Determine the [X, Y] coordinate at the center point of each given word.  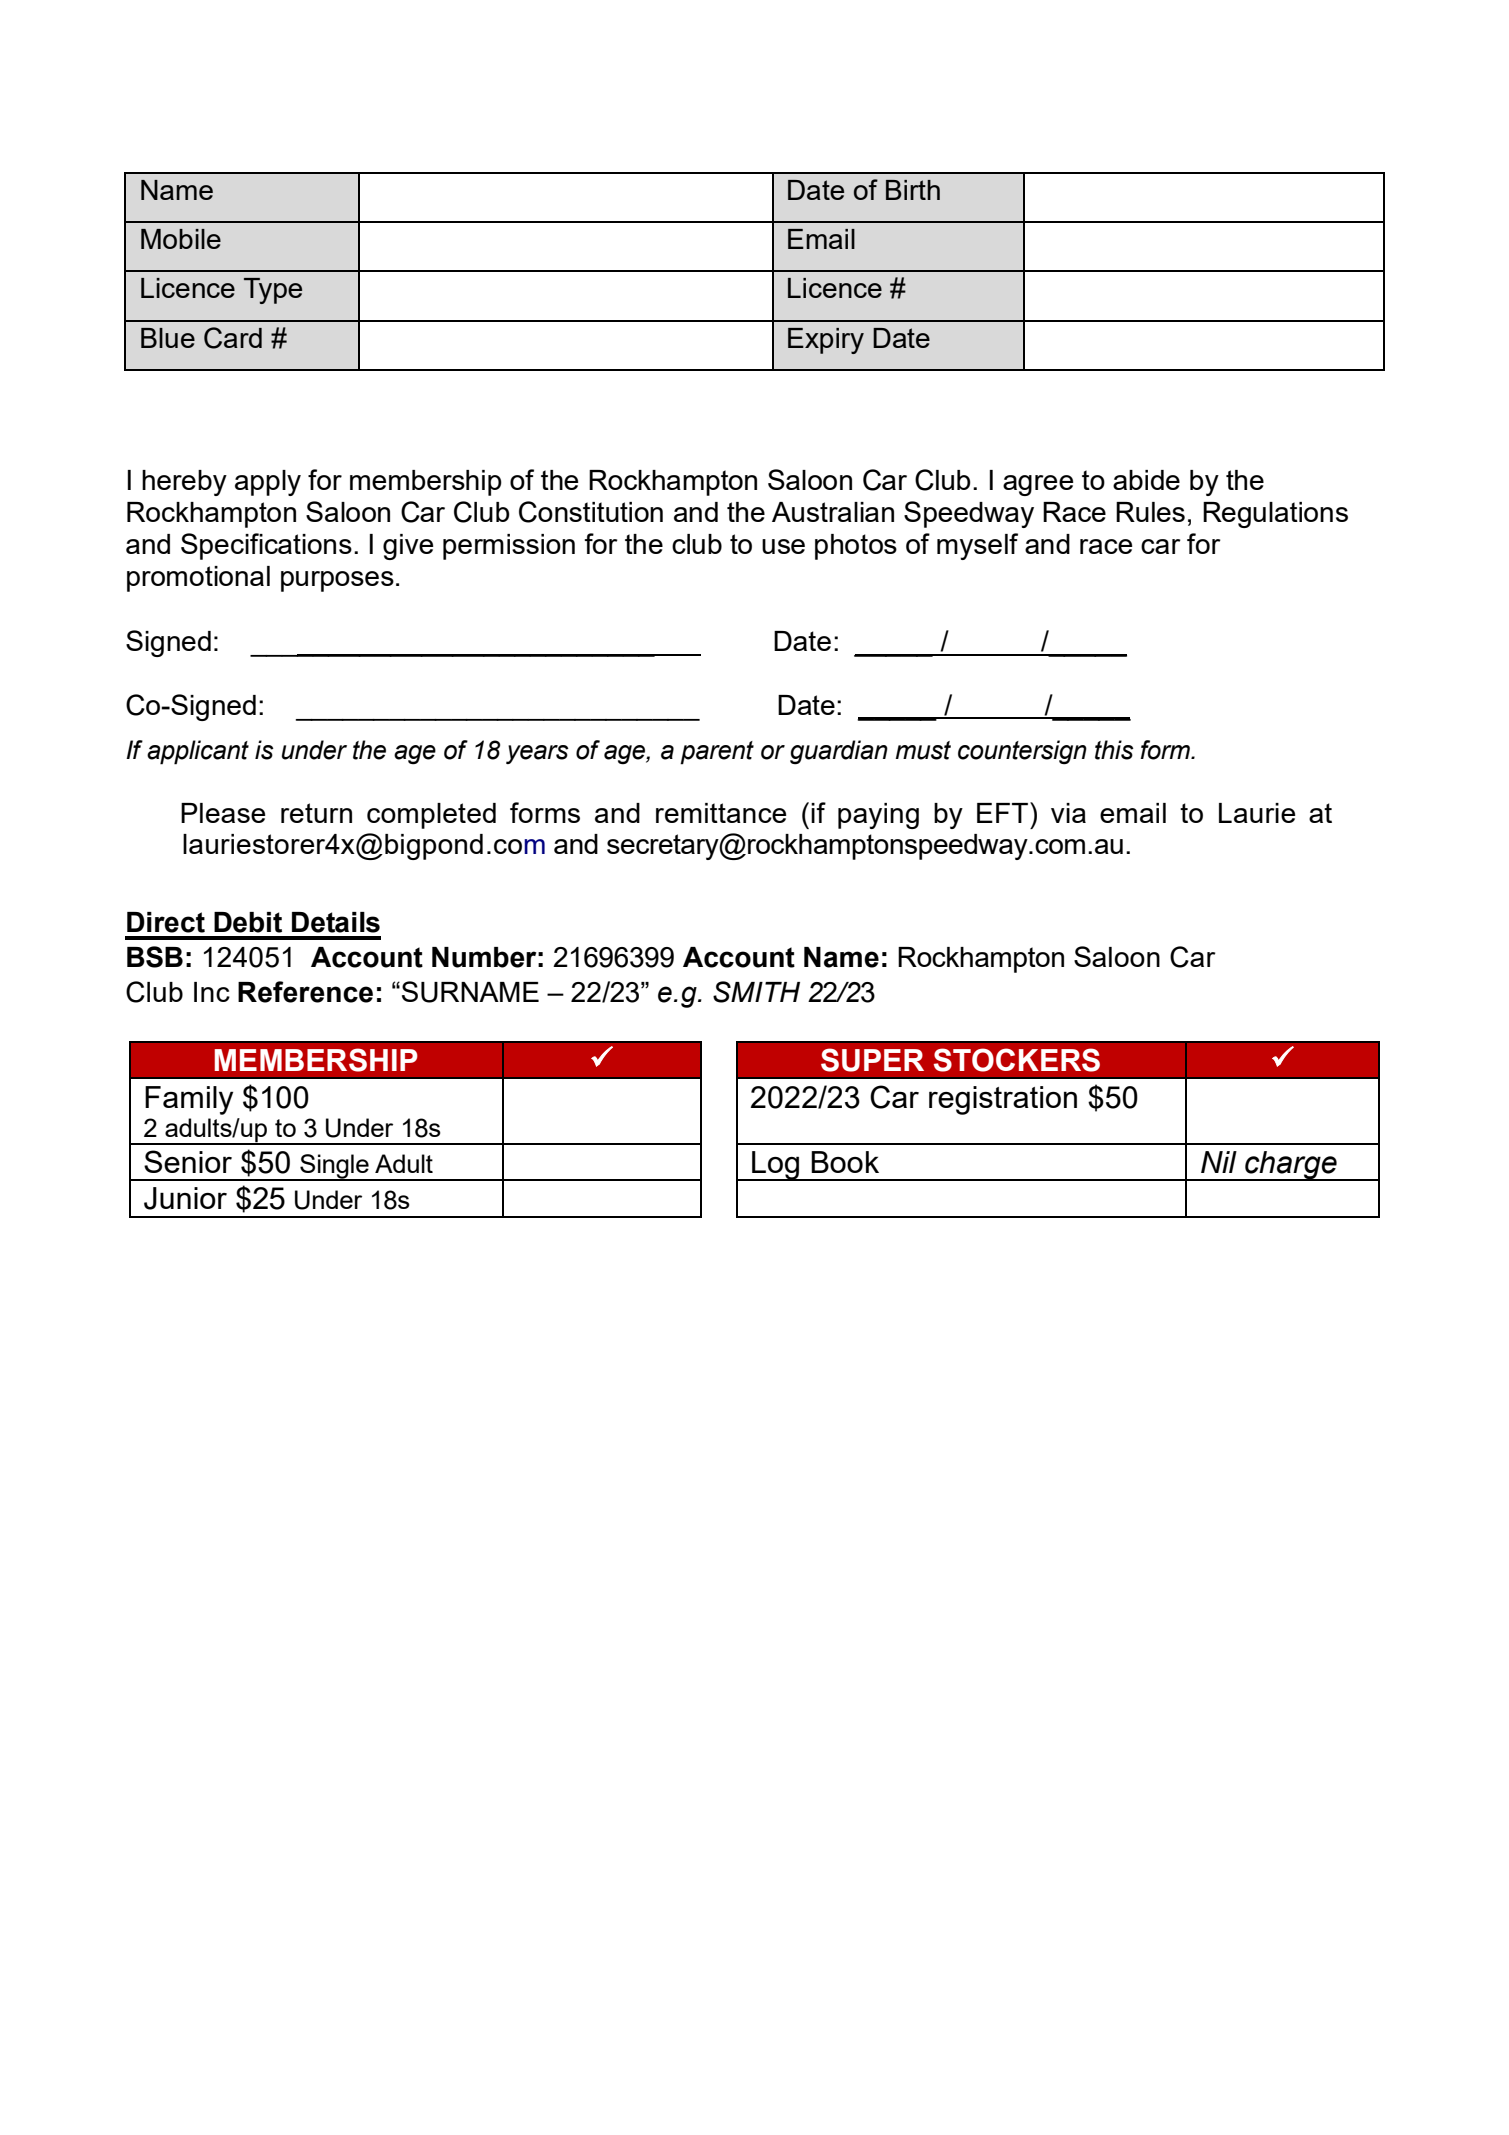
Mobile [181, 239]
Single [334, 1167]
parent [717, 753]
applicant [198, 752]
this [1114, 750]
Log [776, 1166]
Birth [913, 190]
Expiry [826, 341]
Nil [1219, 1162]
